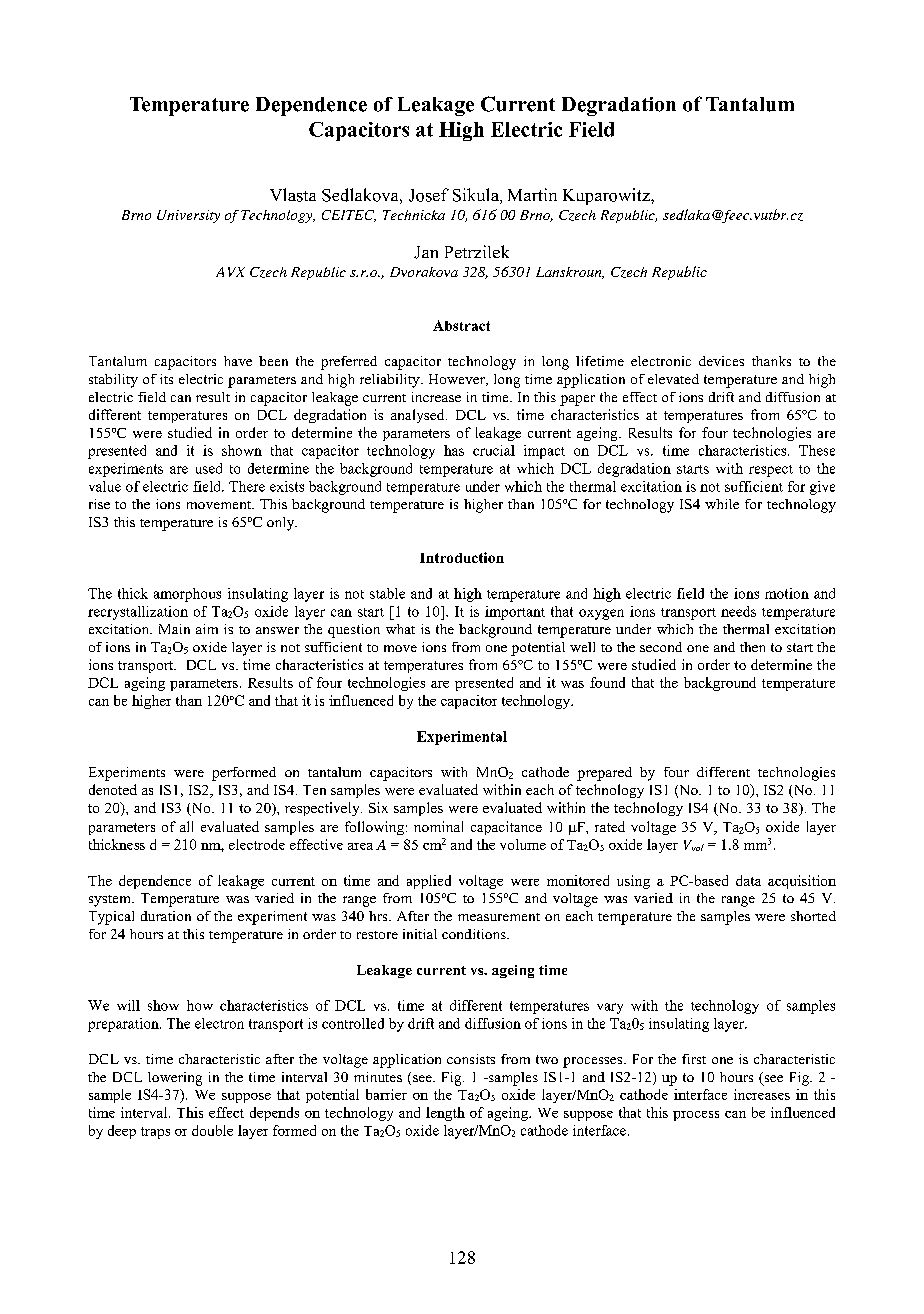  I want to click on nominal, so click(438, 826).
